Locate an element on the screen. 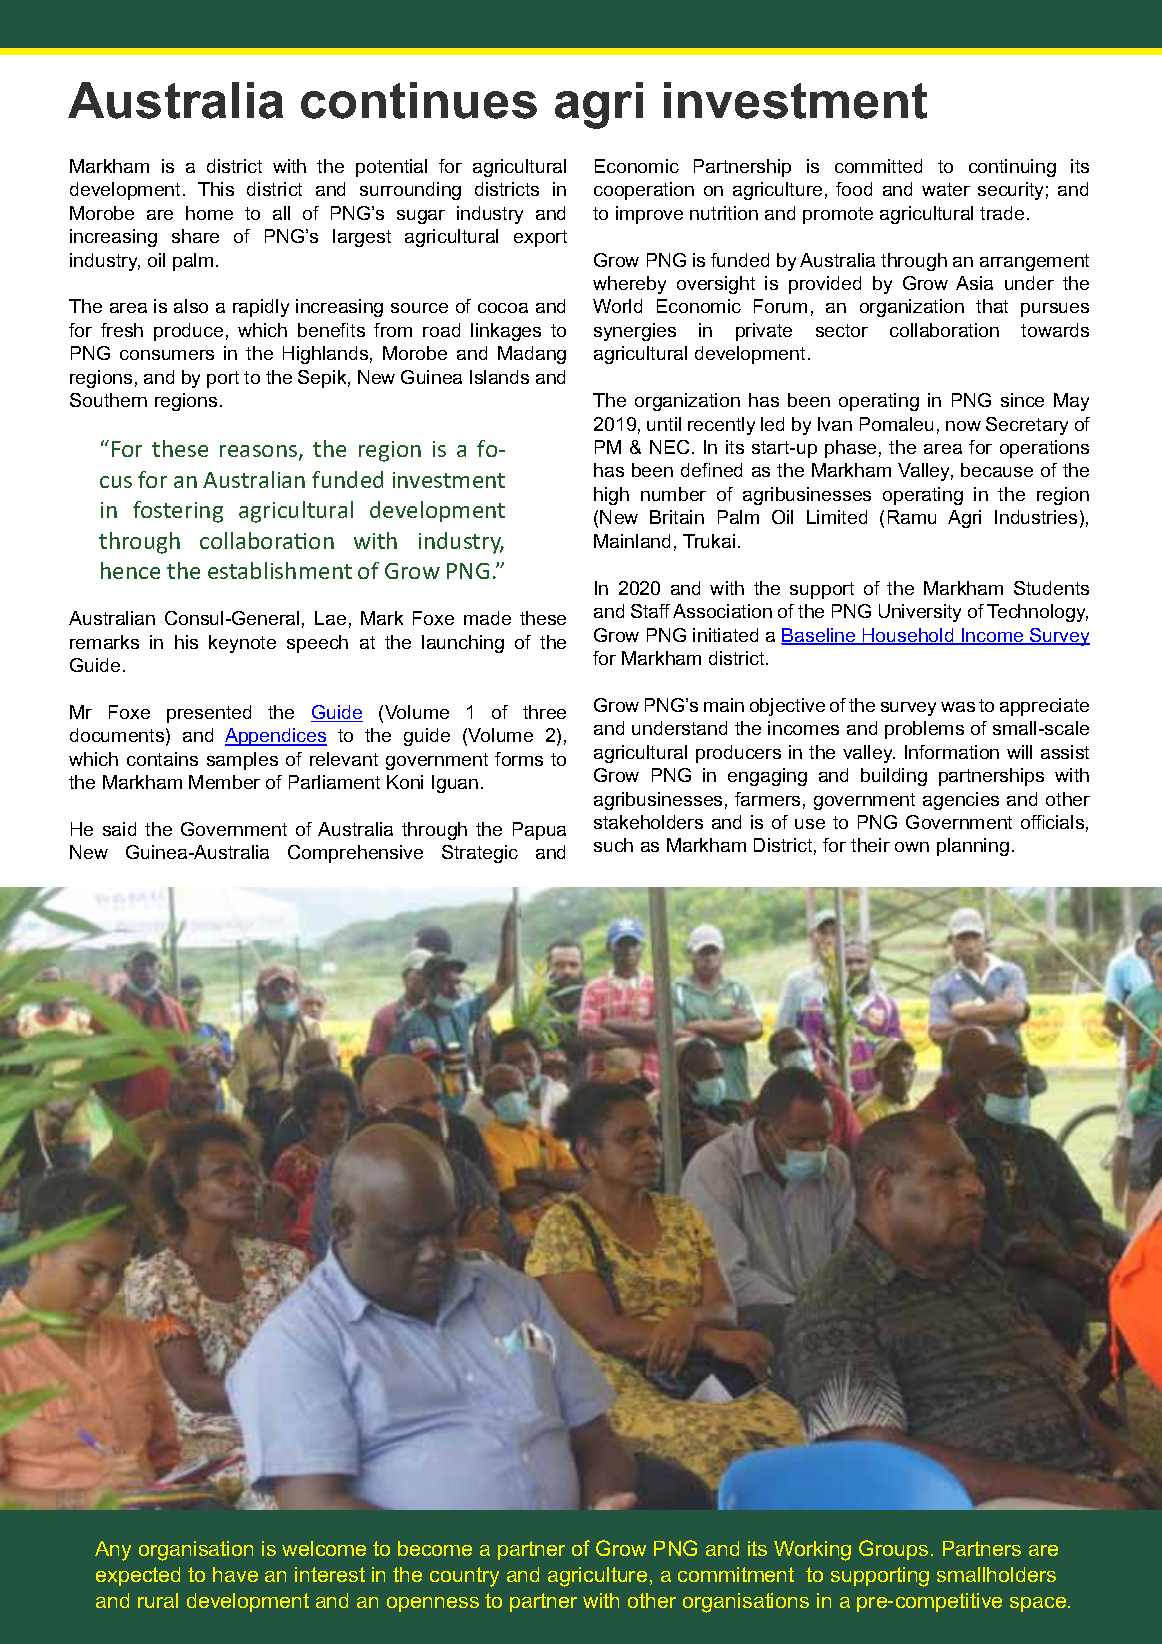 This screenshot has height=1644, width=1162. Strategic is located at coordinates (480, 854).
